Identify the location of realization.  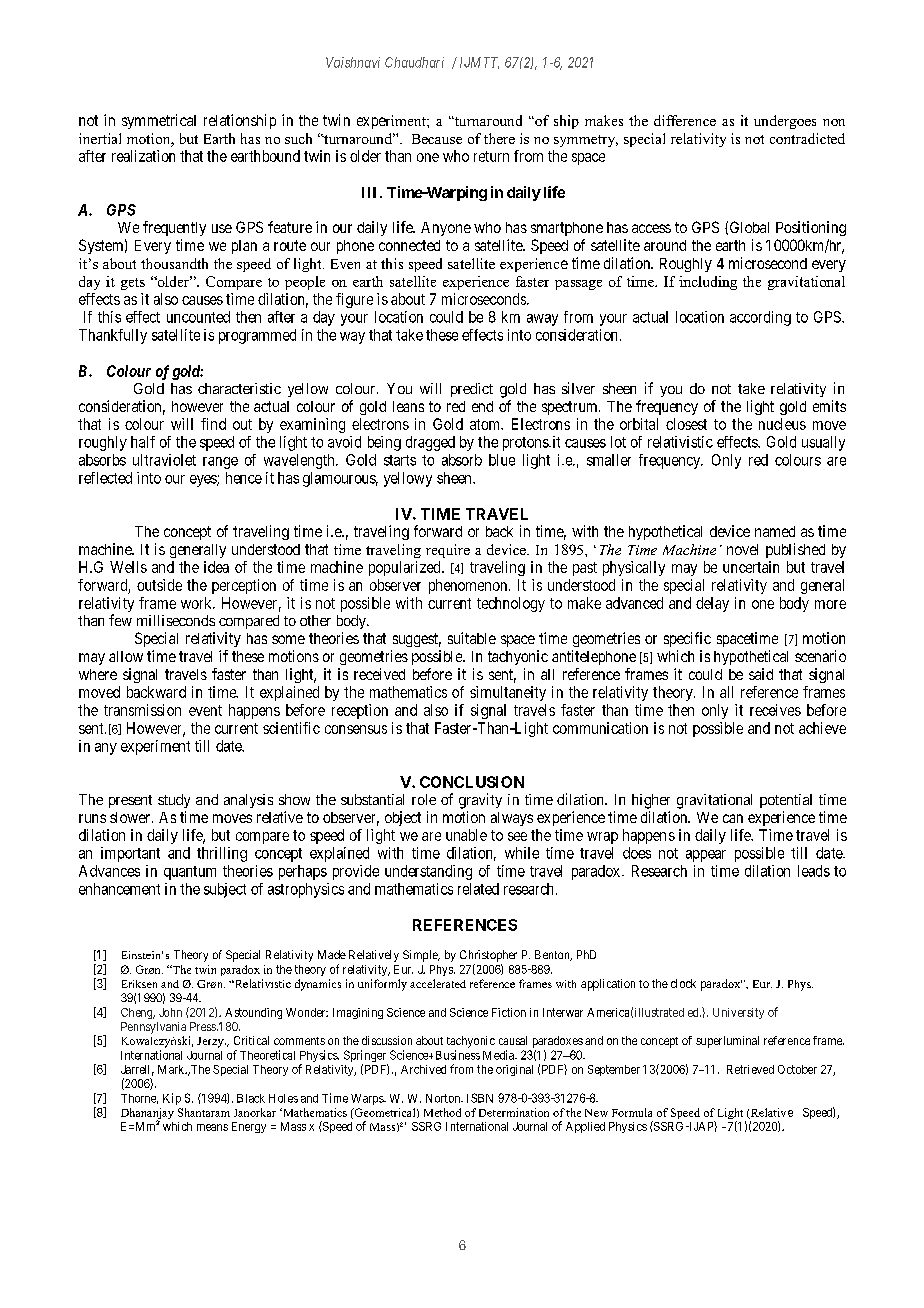
(143, 156).
